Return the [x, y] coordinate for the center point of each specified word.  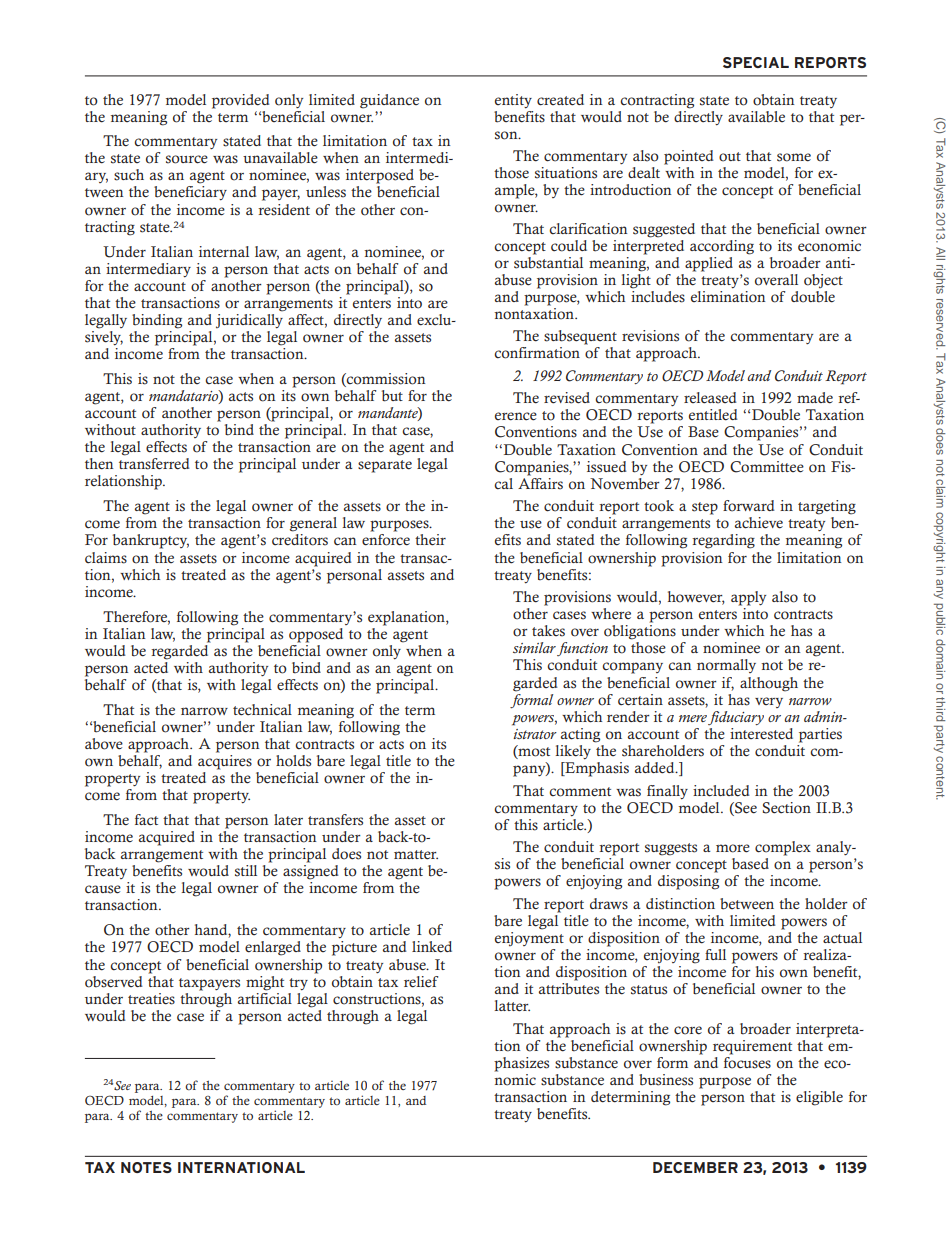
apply [748, 598]
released [710, 398]
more [733, 848]
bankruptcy [151, 541]
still [246, 871]
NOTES [146, 1167]
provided [241, 101]
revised [567, 398]
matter [416, 855]
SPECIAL [756, 62]
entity [513, 101]
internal [224, 252]
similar [534, 647]
